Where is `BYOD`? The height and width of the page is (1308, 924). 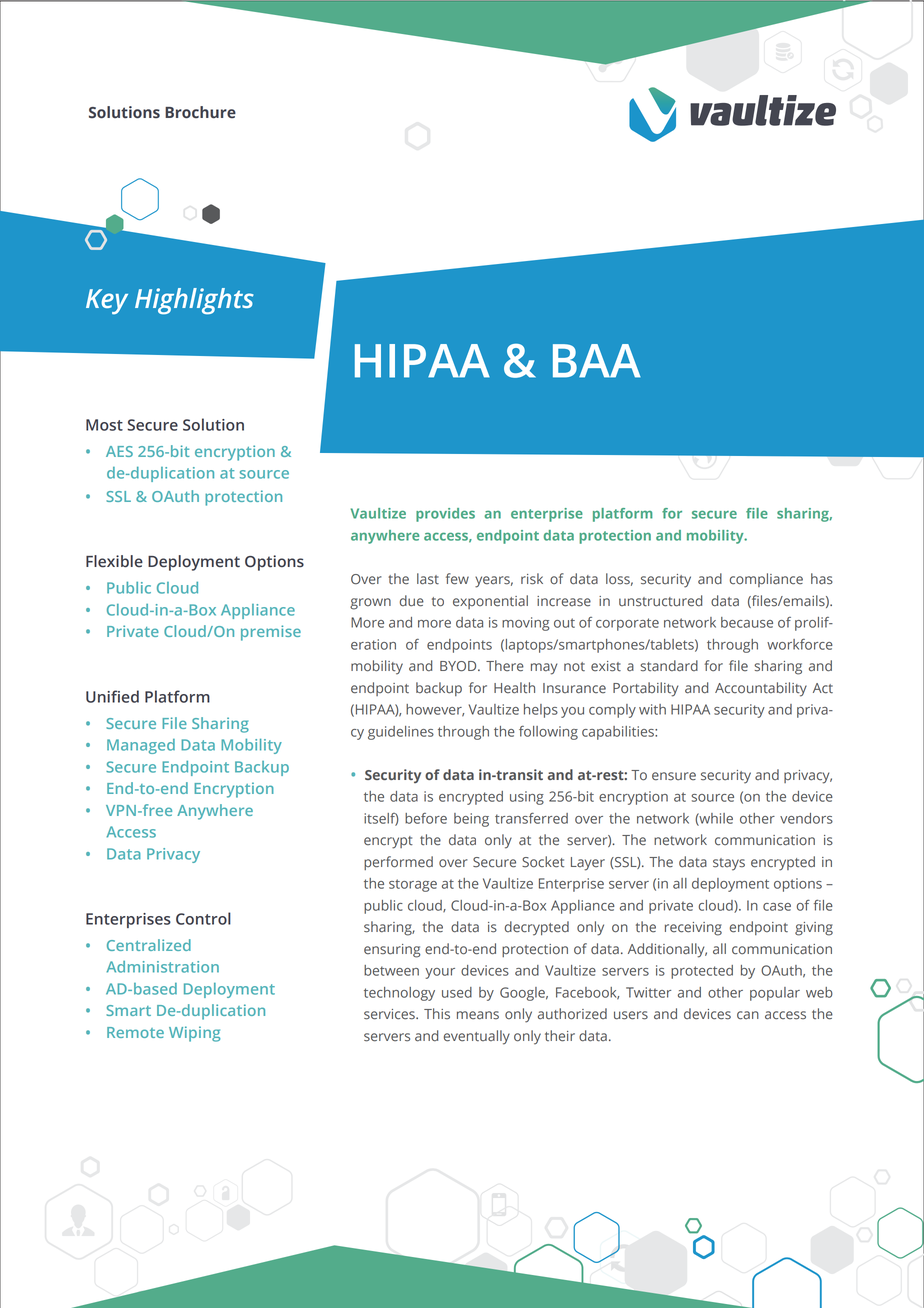
BYOD is located at coordinates (459, 666).
